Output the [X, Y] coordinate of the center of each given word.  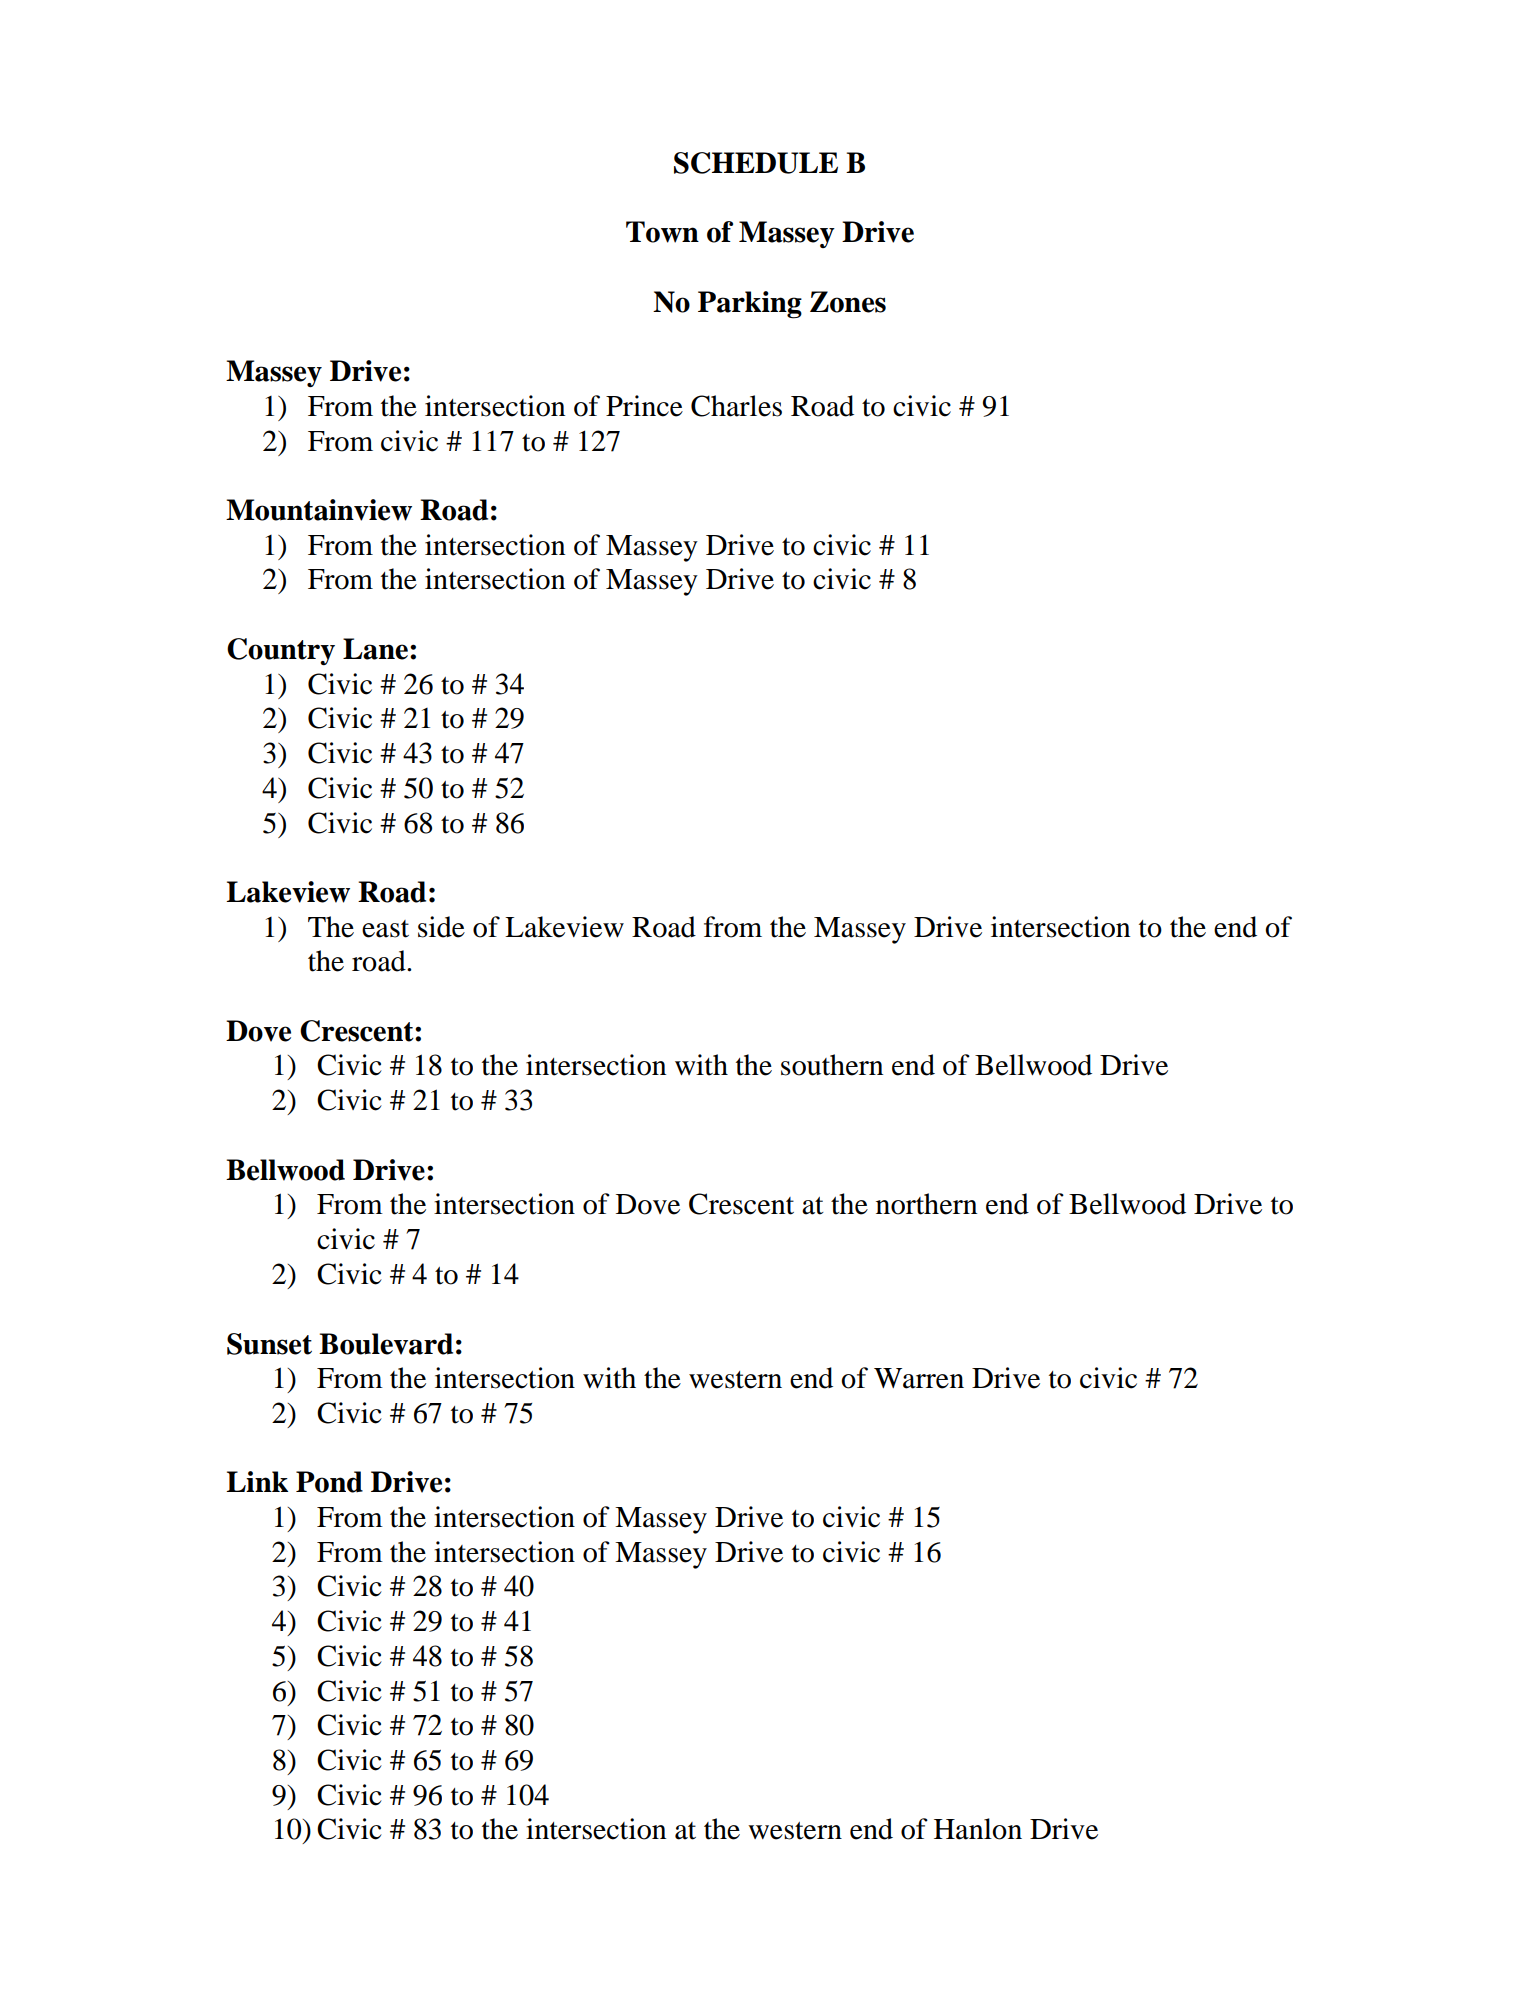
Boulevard [386, 1344]
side [441, 927]
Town [662, 232]
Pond [329, 1482]
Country [281, 651]
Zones [848, 302]
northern [926, 1204]
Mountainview [319, 510]
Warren [919, 1378]
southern [832, 1065]
